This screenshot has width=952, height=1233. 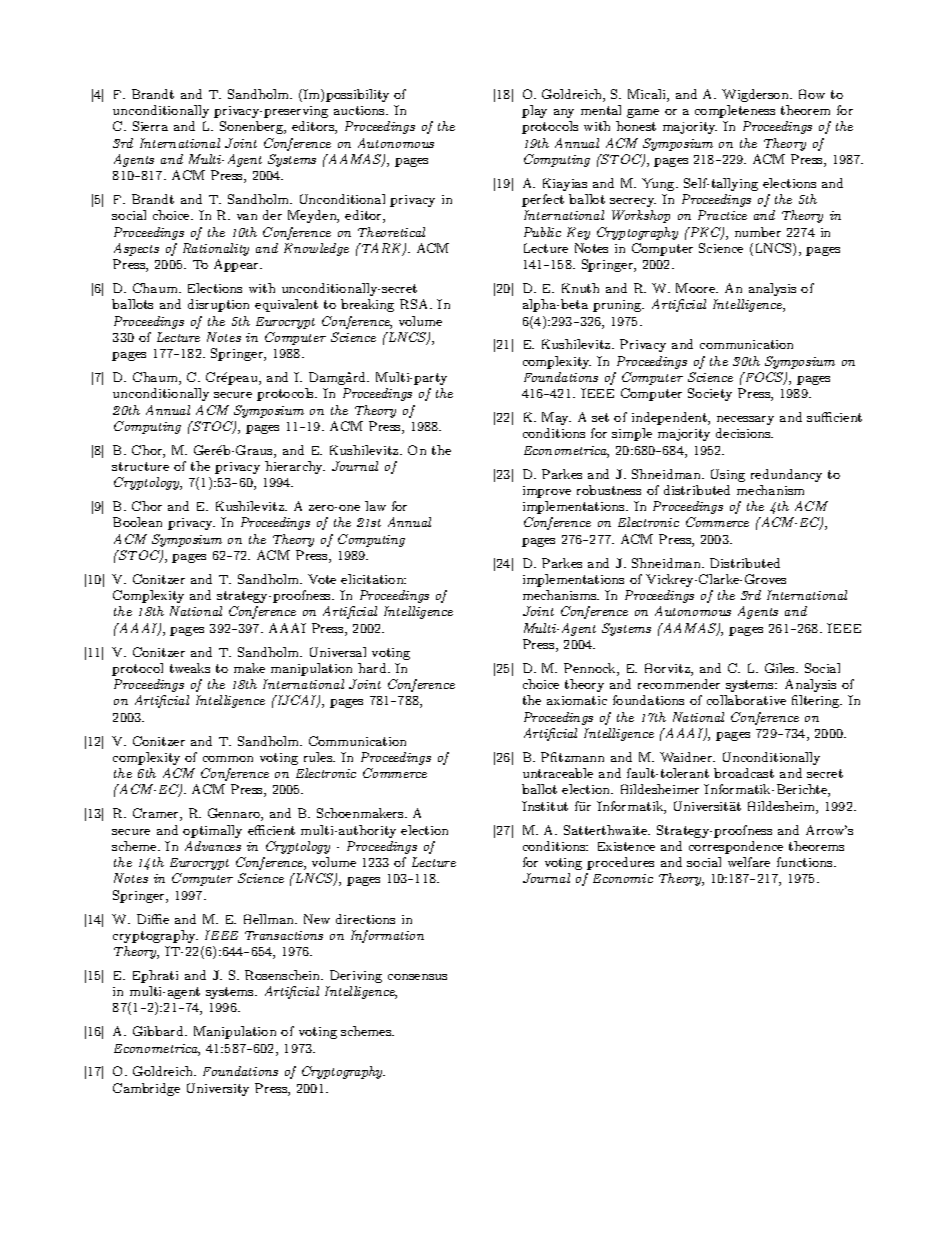 What do you see at coordinates (322, 579) in the screenshot?
I see `Vote` at bounding box center [322, 579].
